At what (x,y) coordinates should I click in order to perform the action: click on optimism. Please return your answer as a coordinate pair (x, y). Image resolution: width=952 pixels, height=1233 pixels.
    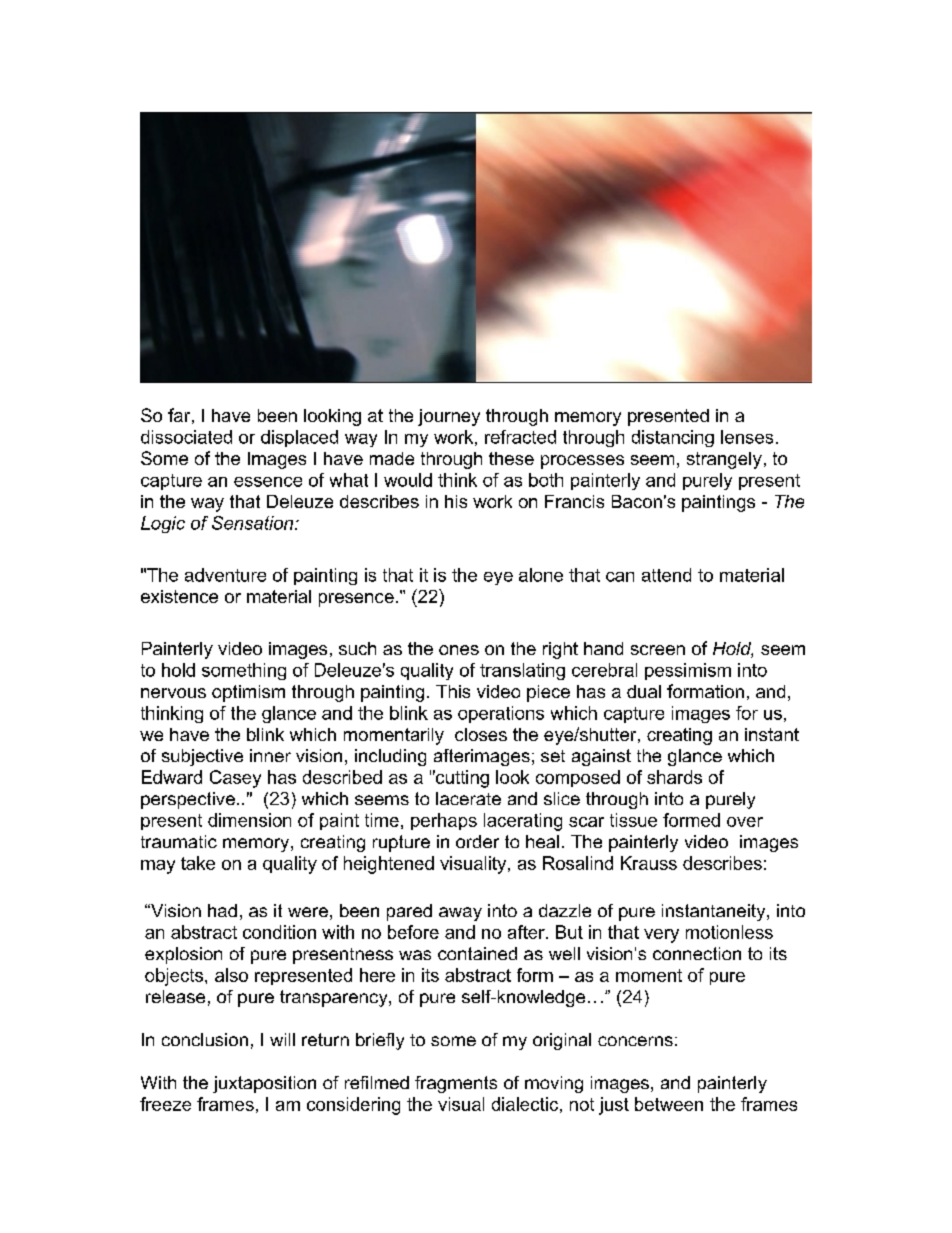
    Looking at the image, I should click on (248, 693).
